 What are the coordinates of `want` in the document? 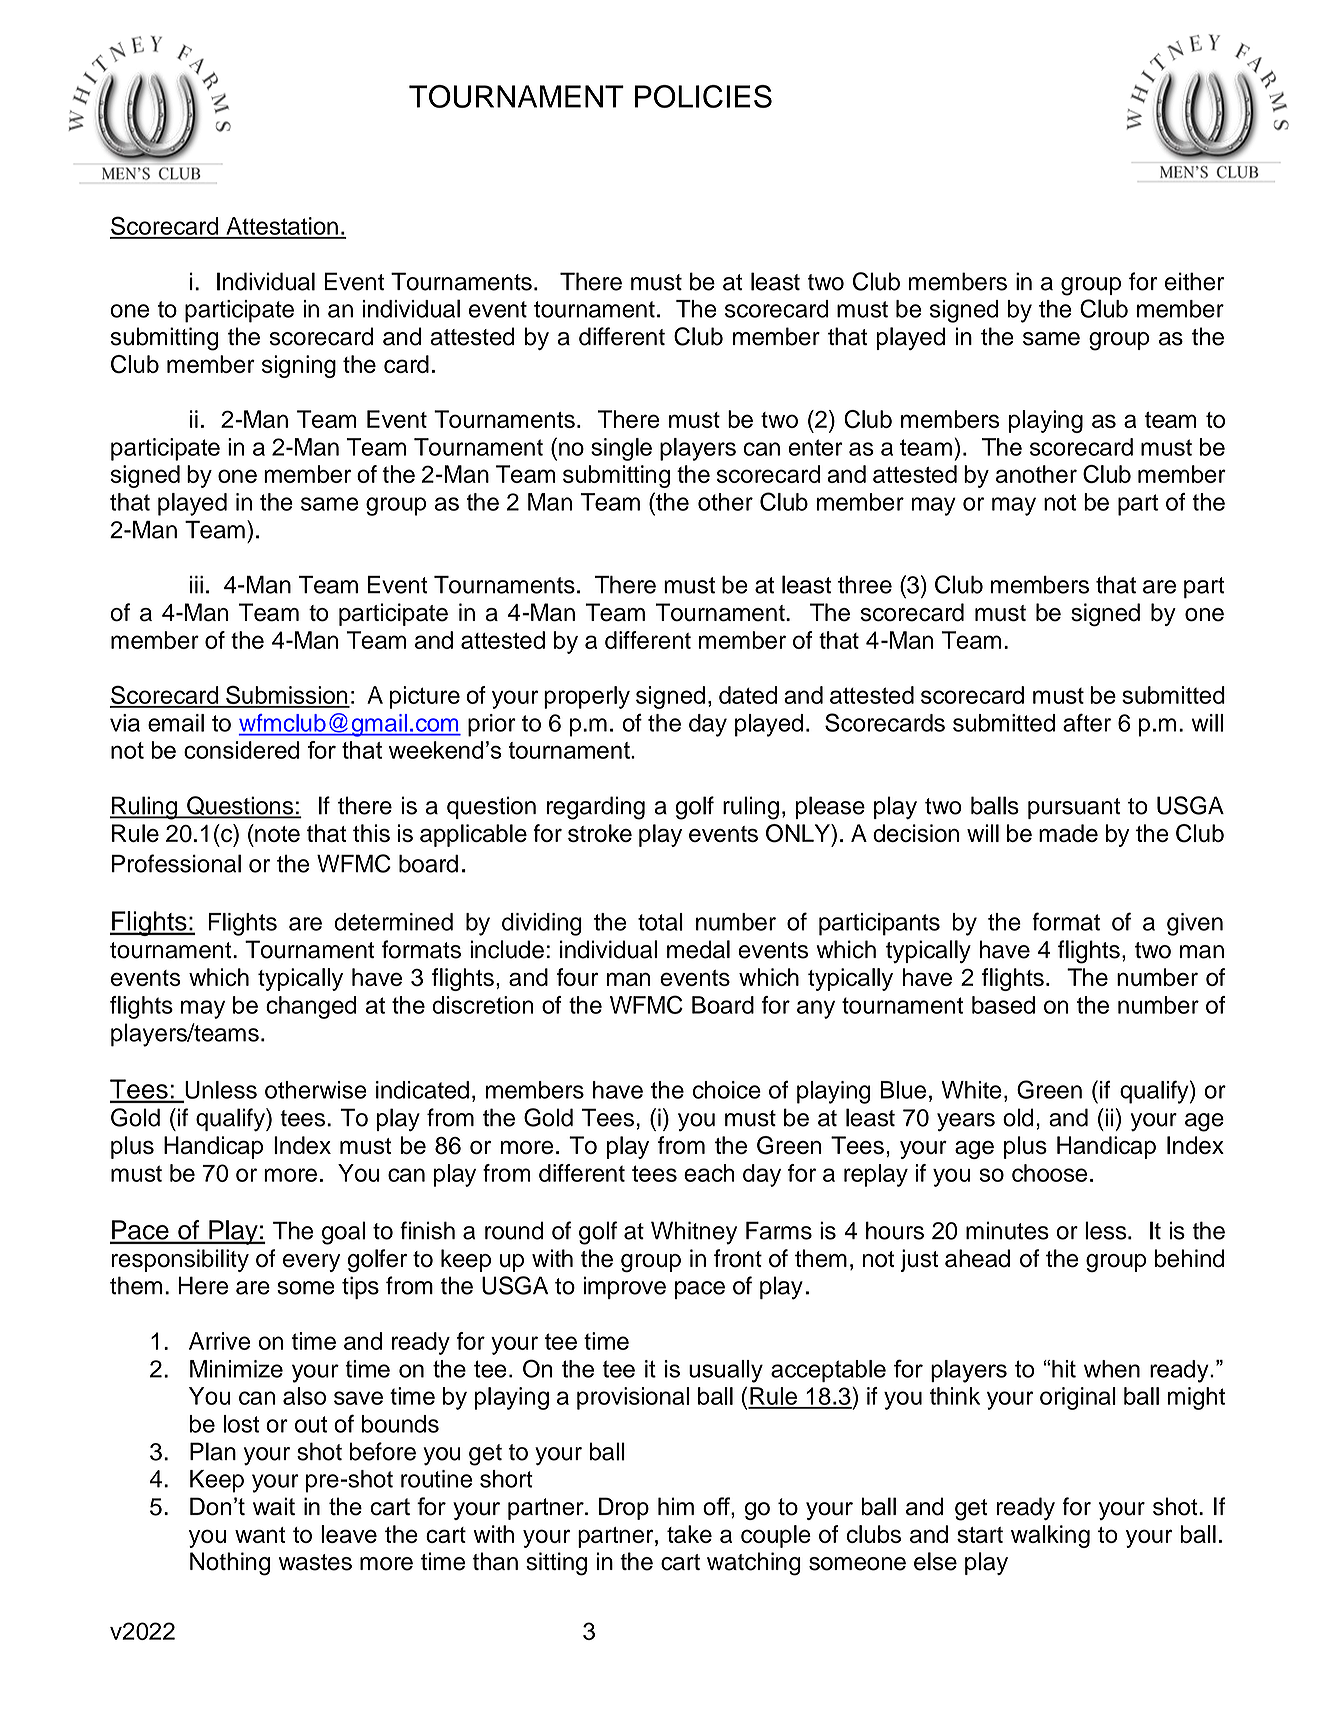 It's located at (260, 1535).
